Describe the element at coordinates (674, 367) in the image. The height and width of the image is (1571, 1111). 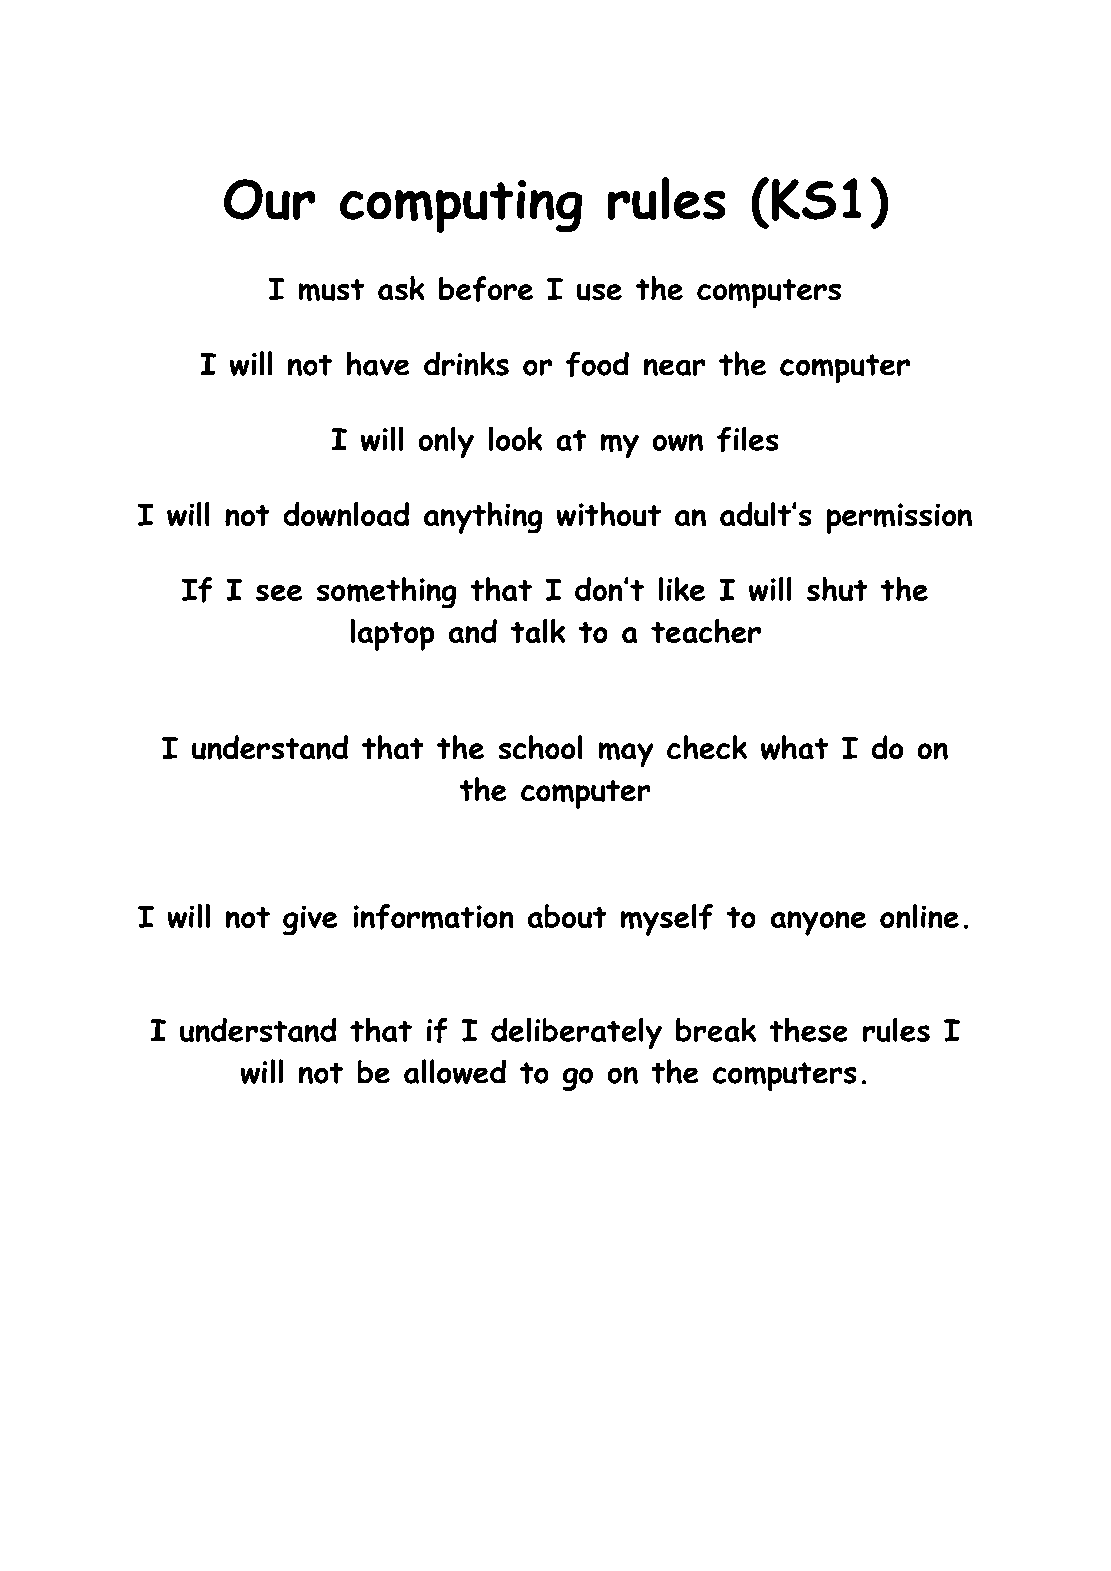
I see `near` at that location.
